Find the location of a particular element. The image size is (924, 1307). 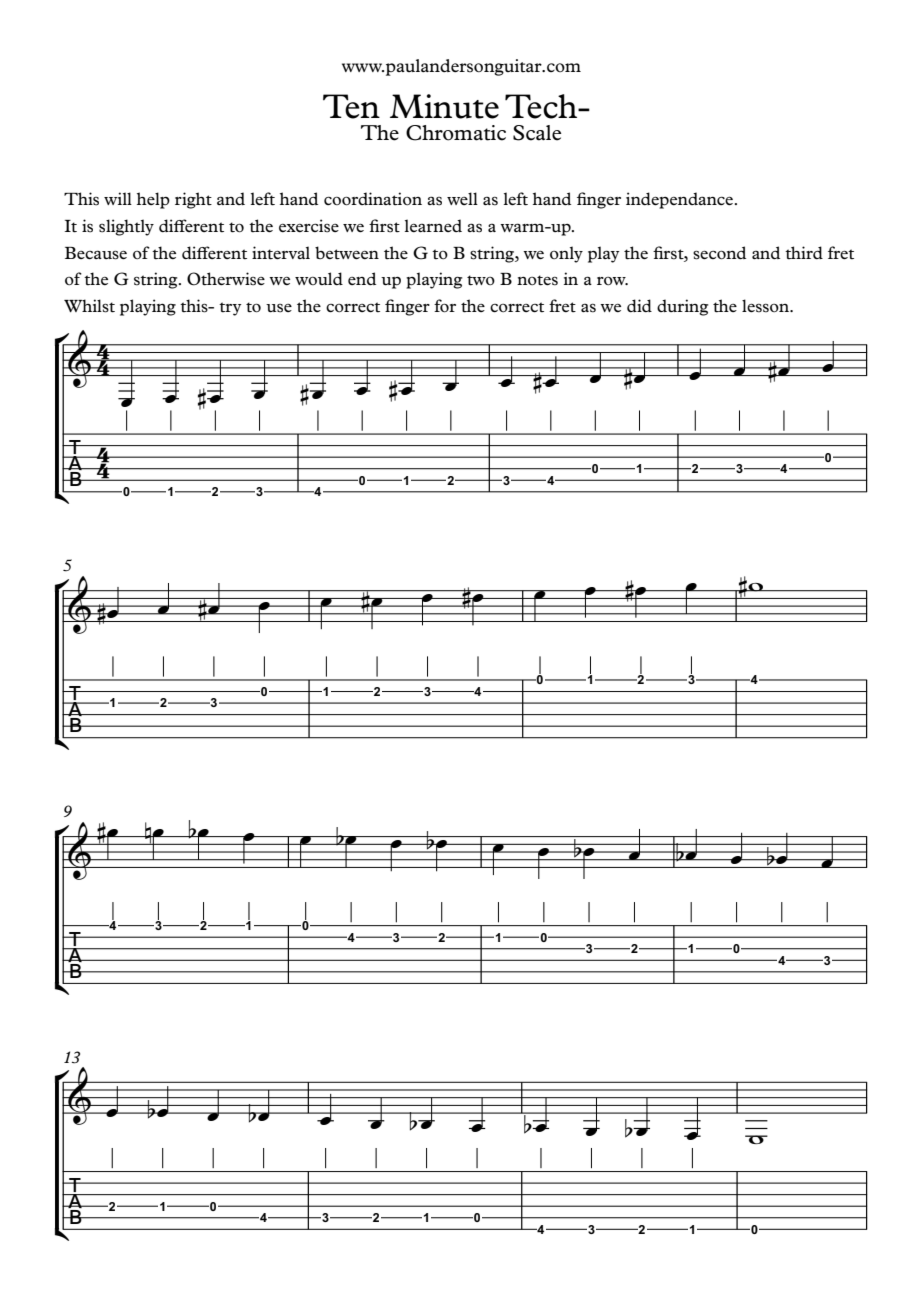

Whilst is located at coordinates (89, 306).
